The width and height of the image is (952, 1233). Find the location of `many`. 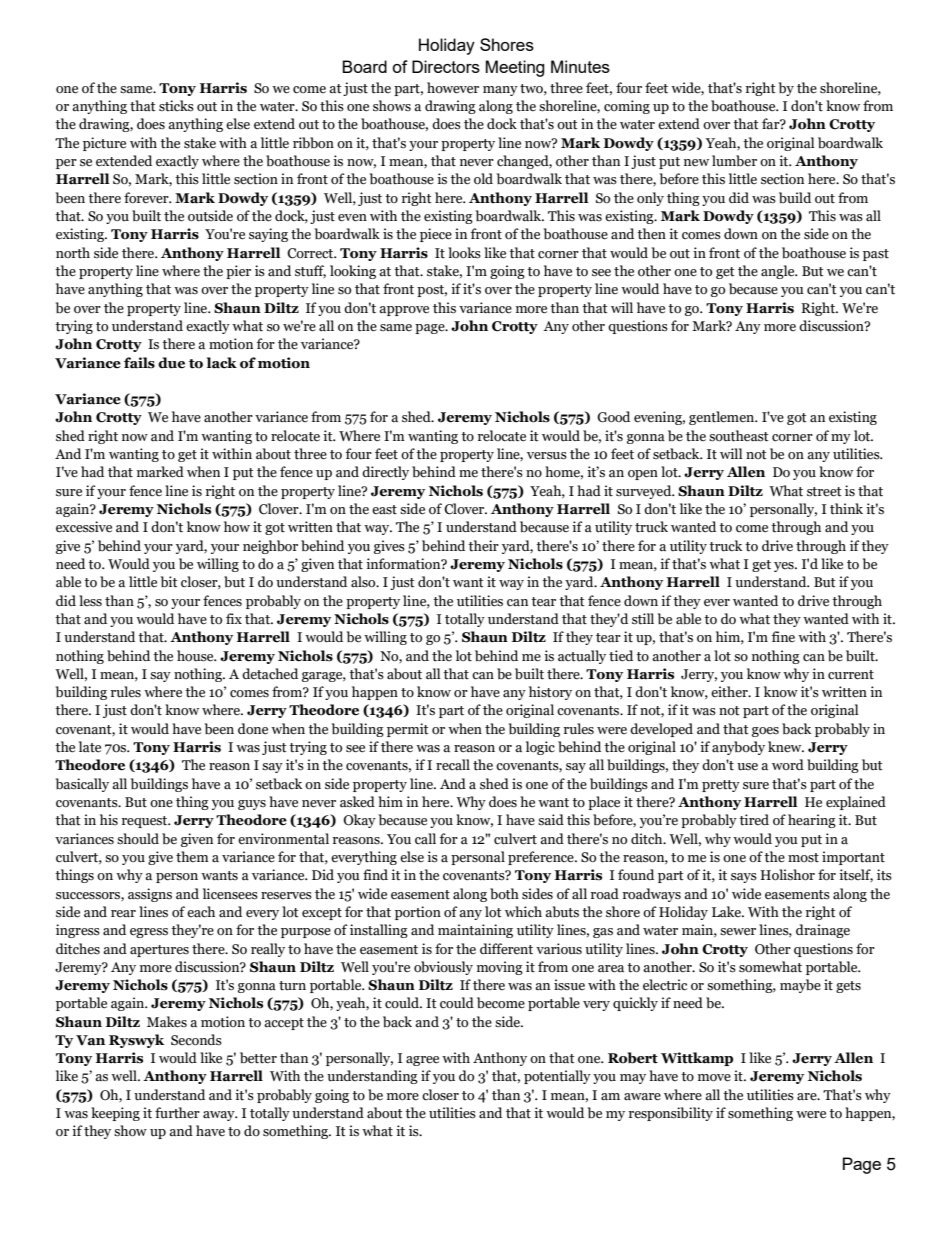

many is located at coordinates (500, 91).
